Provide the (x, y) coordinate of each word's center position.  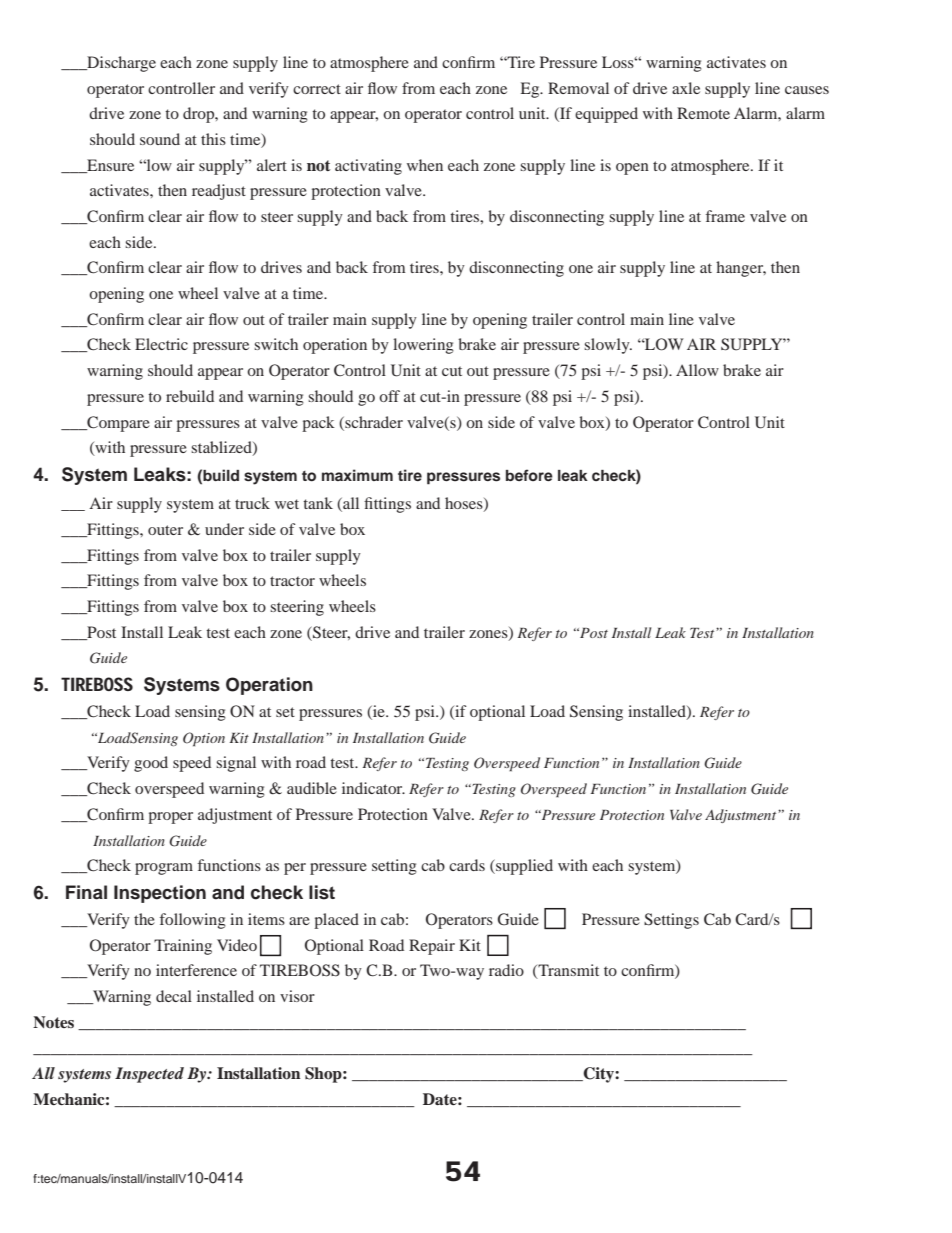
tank (318, 503)
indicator (373, 788)
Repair (432, 947)
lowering (423, 346)
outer (165, 530)
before (529, 475)
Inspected (149, 1075)
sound (160, 139)
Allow (697, 370)
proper (170, 818)
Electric (161, 344)
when (425, 165)
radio (506, 970)
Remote (703, 113)
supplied (523, 867)
